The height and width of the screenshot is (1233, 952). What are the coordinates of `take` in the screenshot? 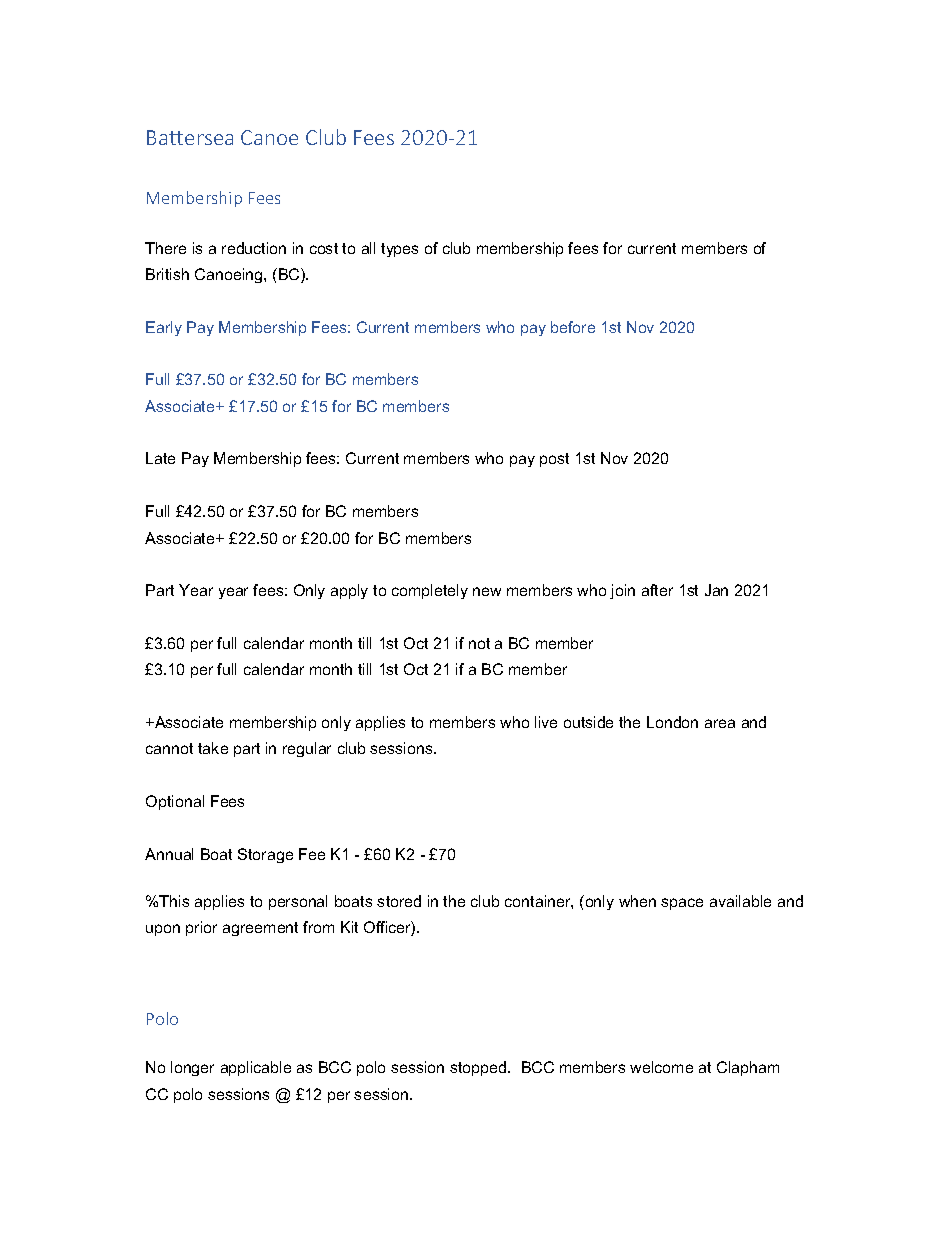 It's located at (213, 748).
